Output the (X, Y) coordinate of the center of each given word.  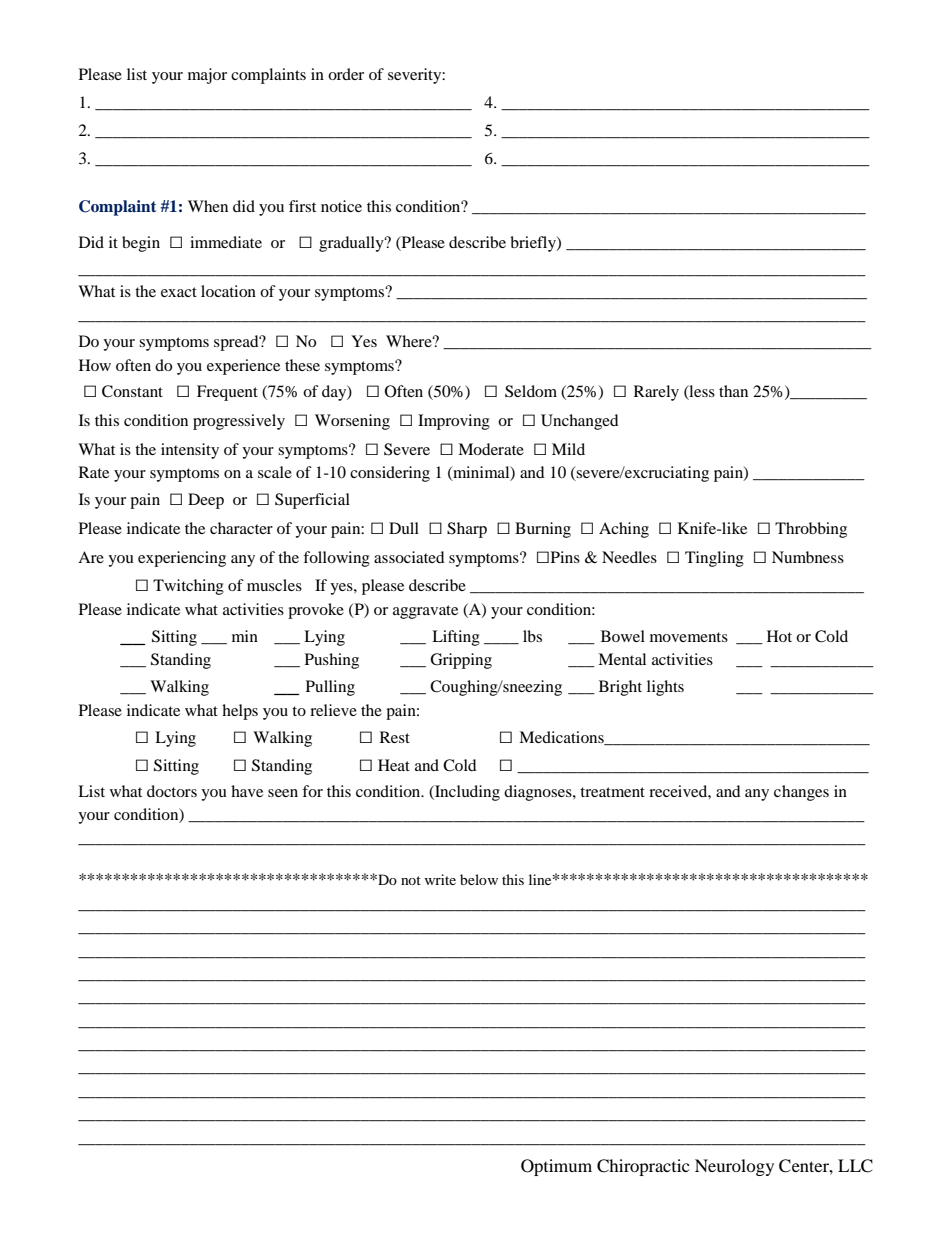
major (207, 76)
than (733, 391)
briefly (534, 244)
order (346, 74)
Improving (454, 422)
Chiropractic (643, 1167)
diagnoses (539, 793)
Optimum (556, 1167)
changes (801, 793)
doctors (172, 791)
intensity (190, 451)
